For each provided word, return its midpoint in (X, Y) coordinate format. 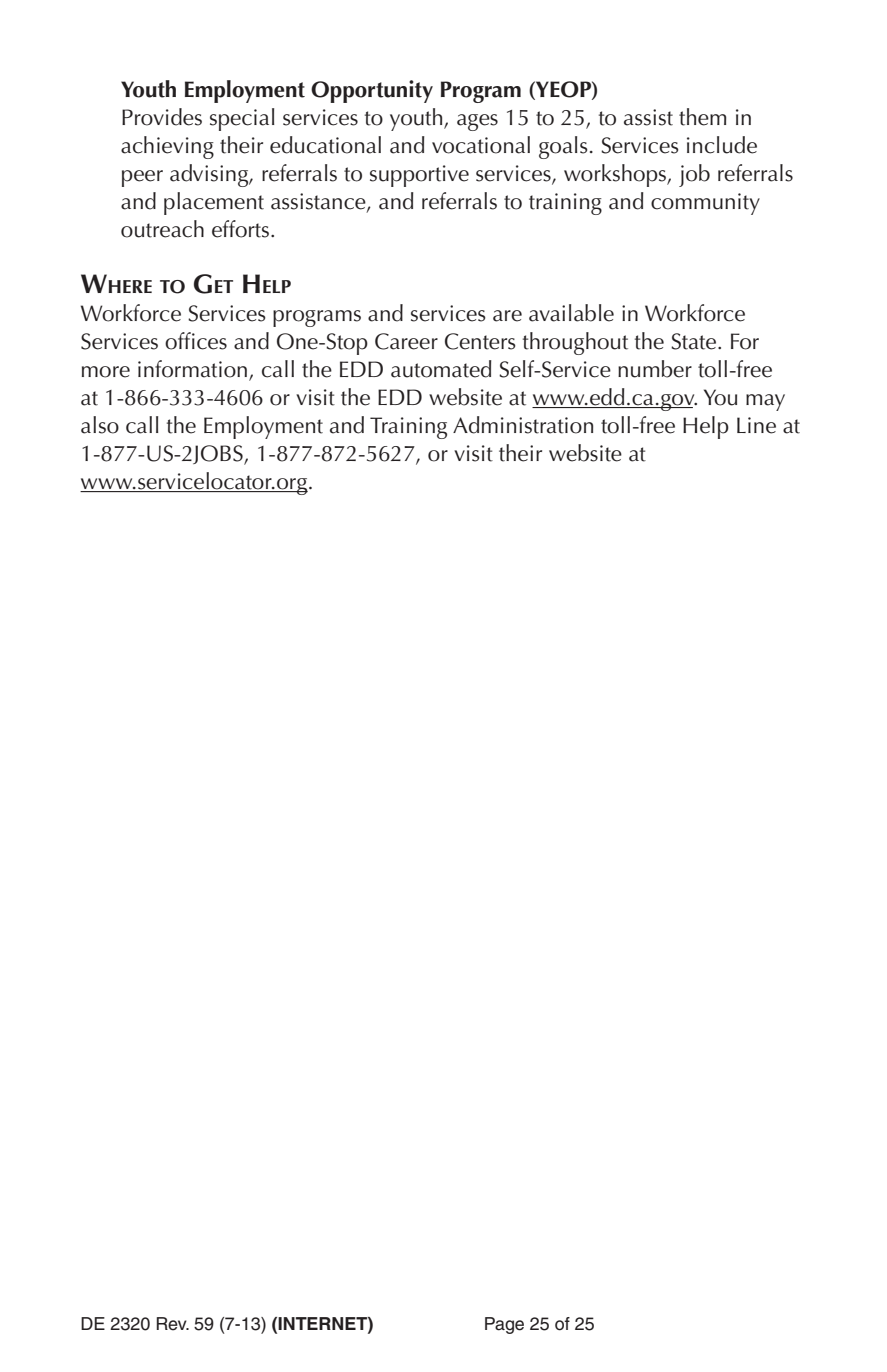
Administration (523, 425)
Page (504, 1325)
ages (477, 122)
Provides (162, 117)
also (100, 425)
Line (756, 425)
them (702, 117)
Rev (173, 1324)
